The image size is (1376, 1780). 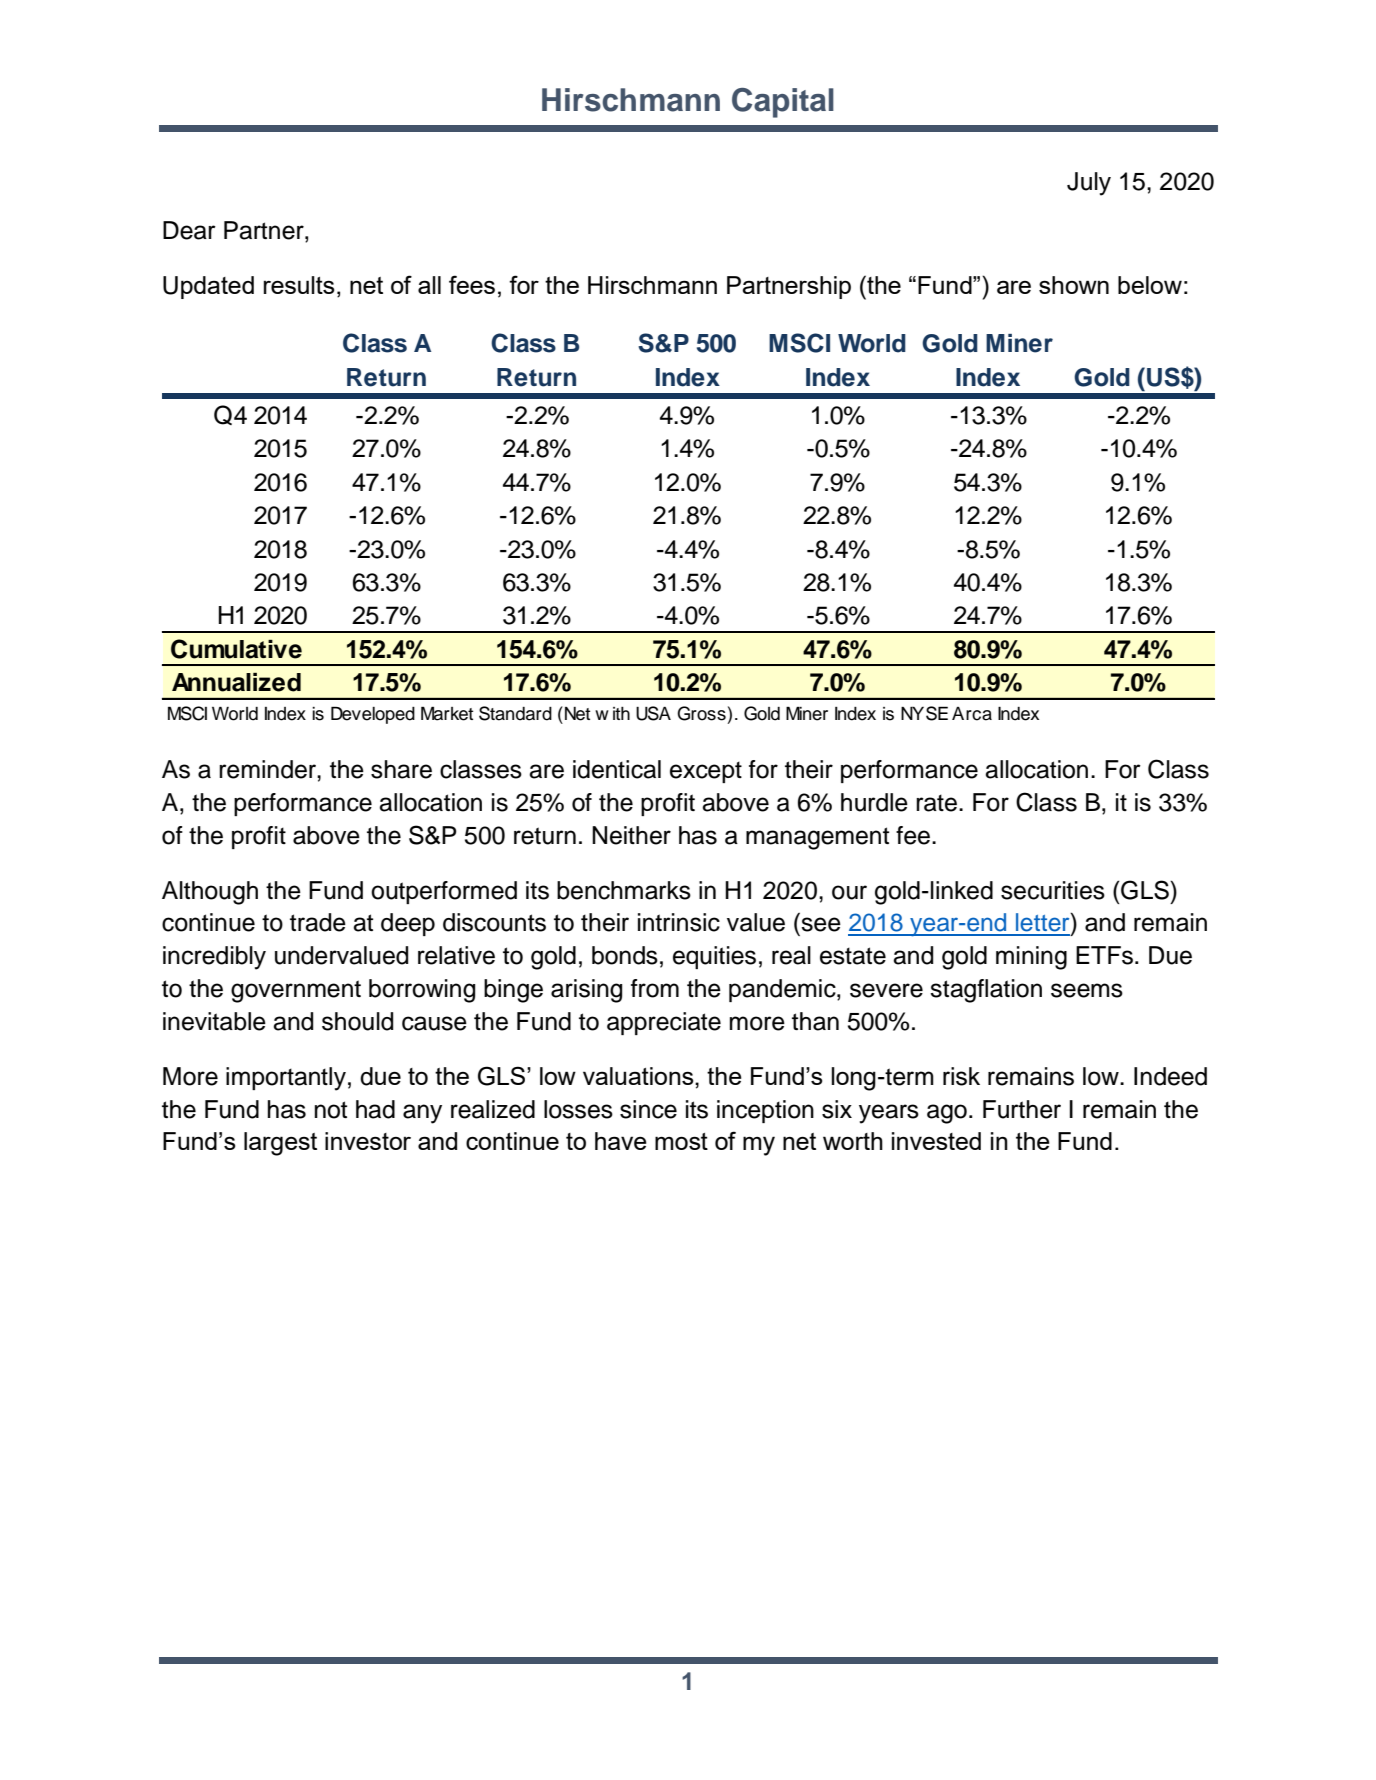 I want to click on not, so click(x=331, y=1110).
